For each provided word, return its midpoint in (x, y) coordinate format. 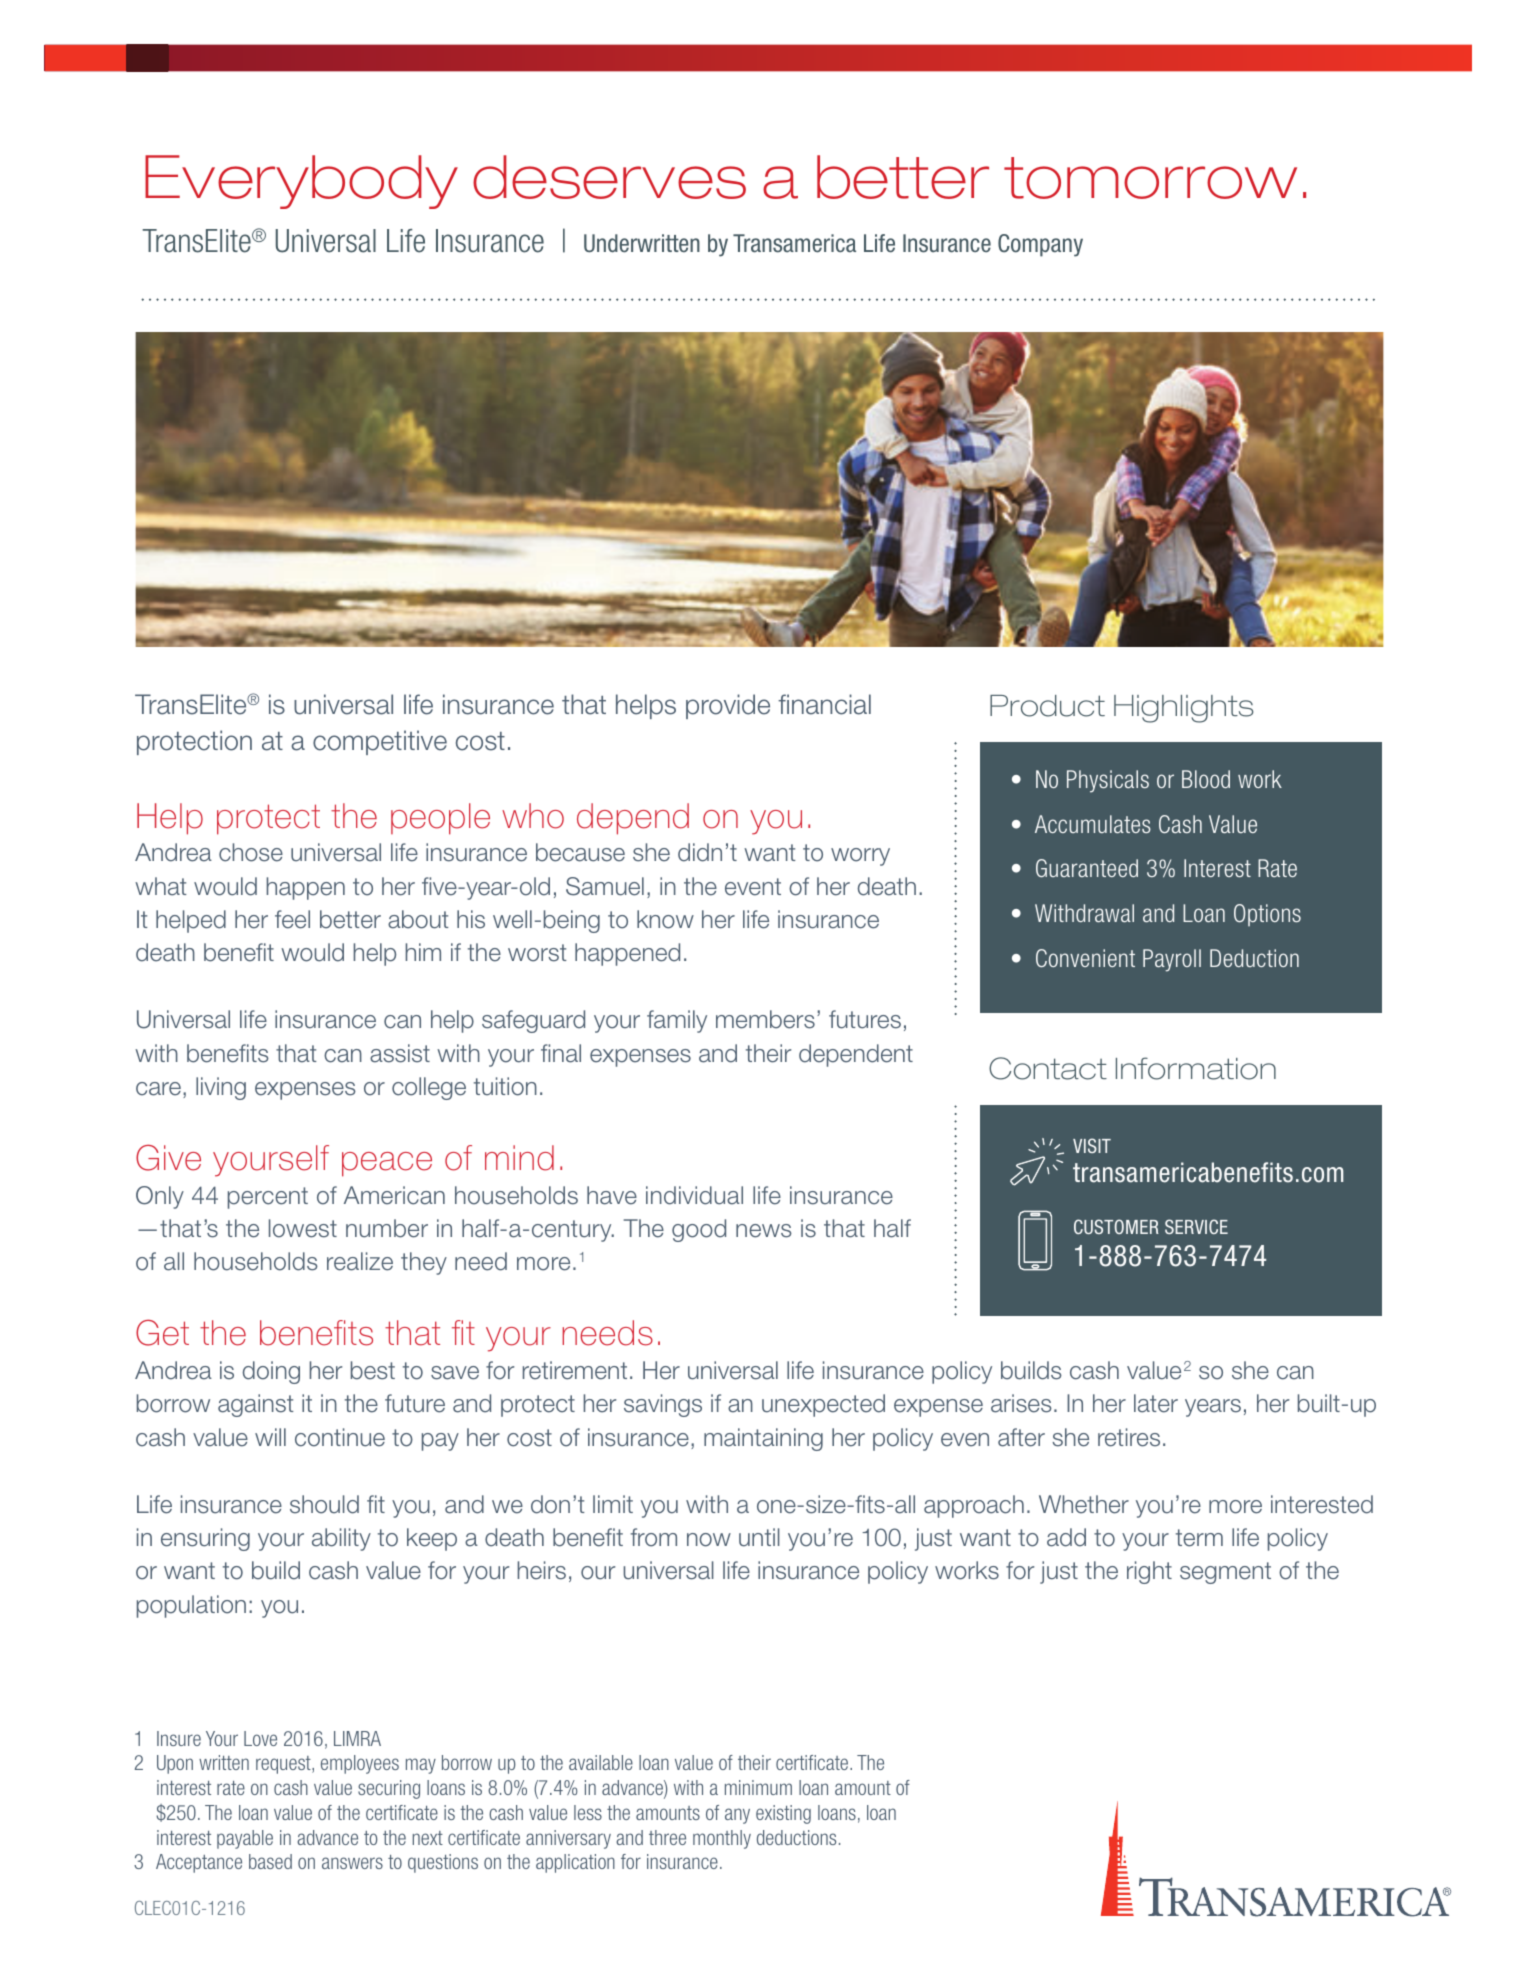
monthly (722, 1839)
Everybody (301, 182)
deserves (609, 177)
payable (245, 1839)
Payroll (1172, 960)
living (221, 1088)
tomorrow (1150, 178)
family (677, 1021)
